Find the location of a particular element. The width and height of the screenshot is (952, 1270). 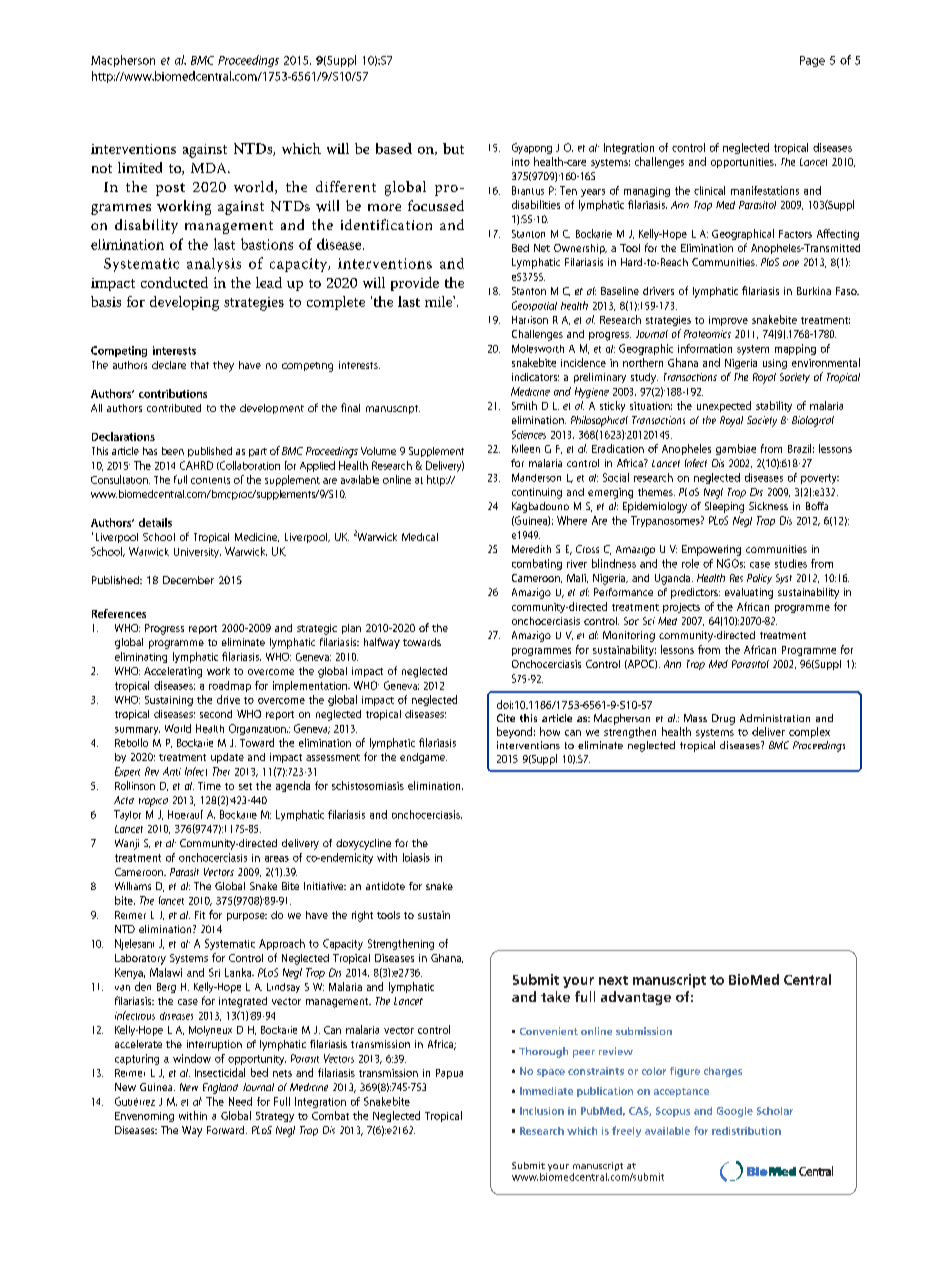

MDA is located at coordinates (210, 168).
